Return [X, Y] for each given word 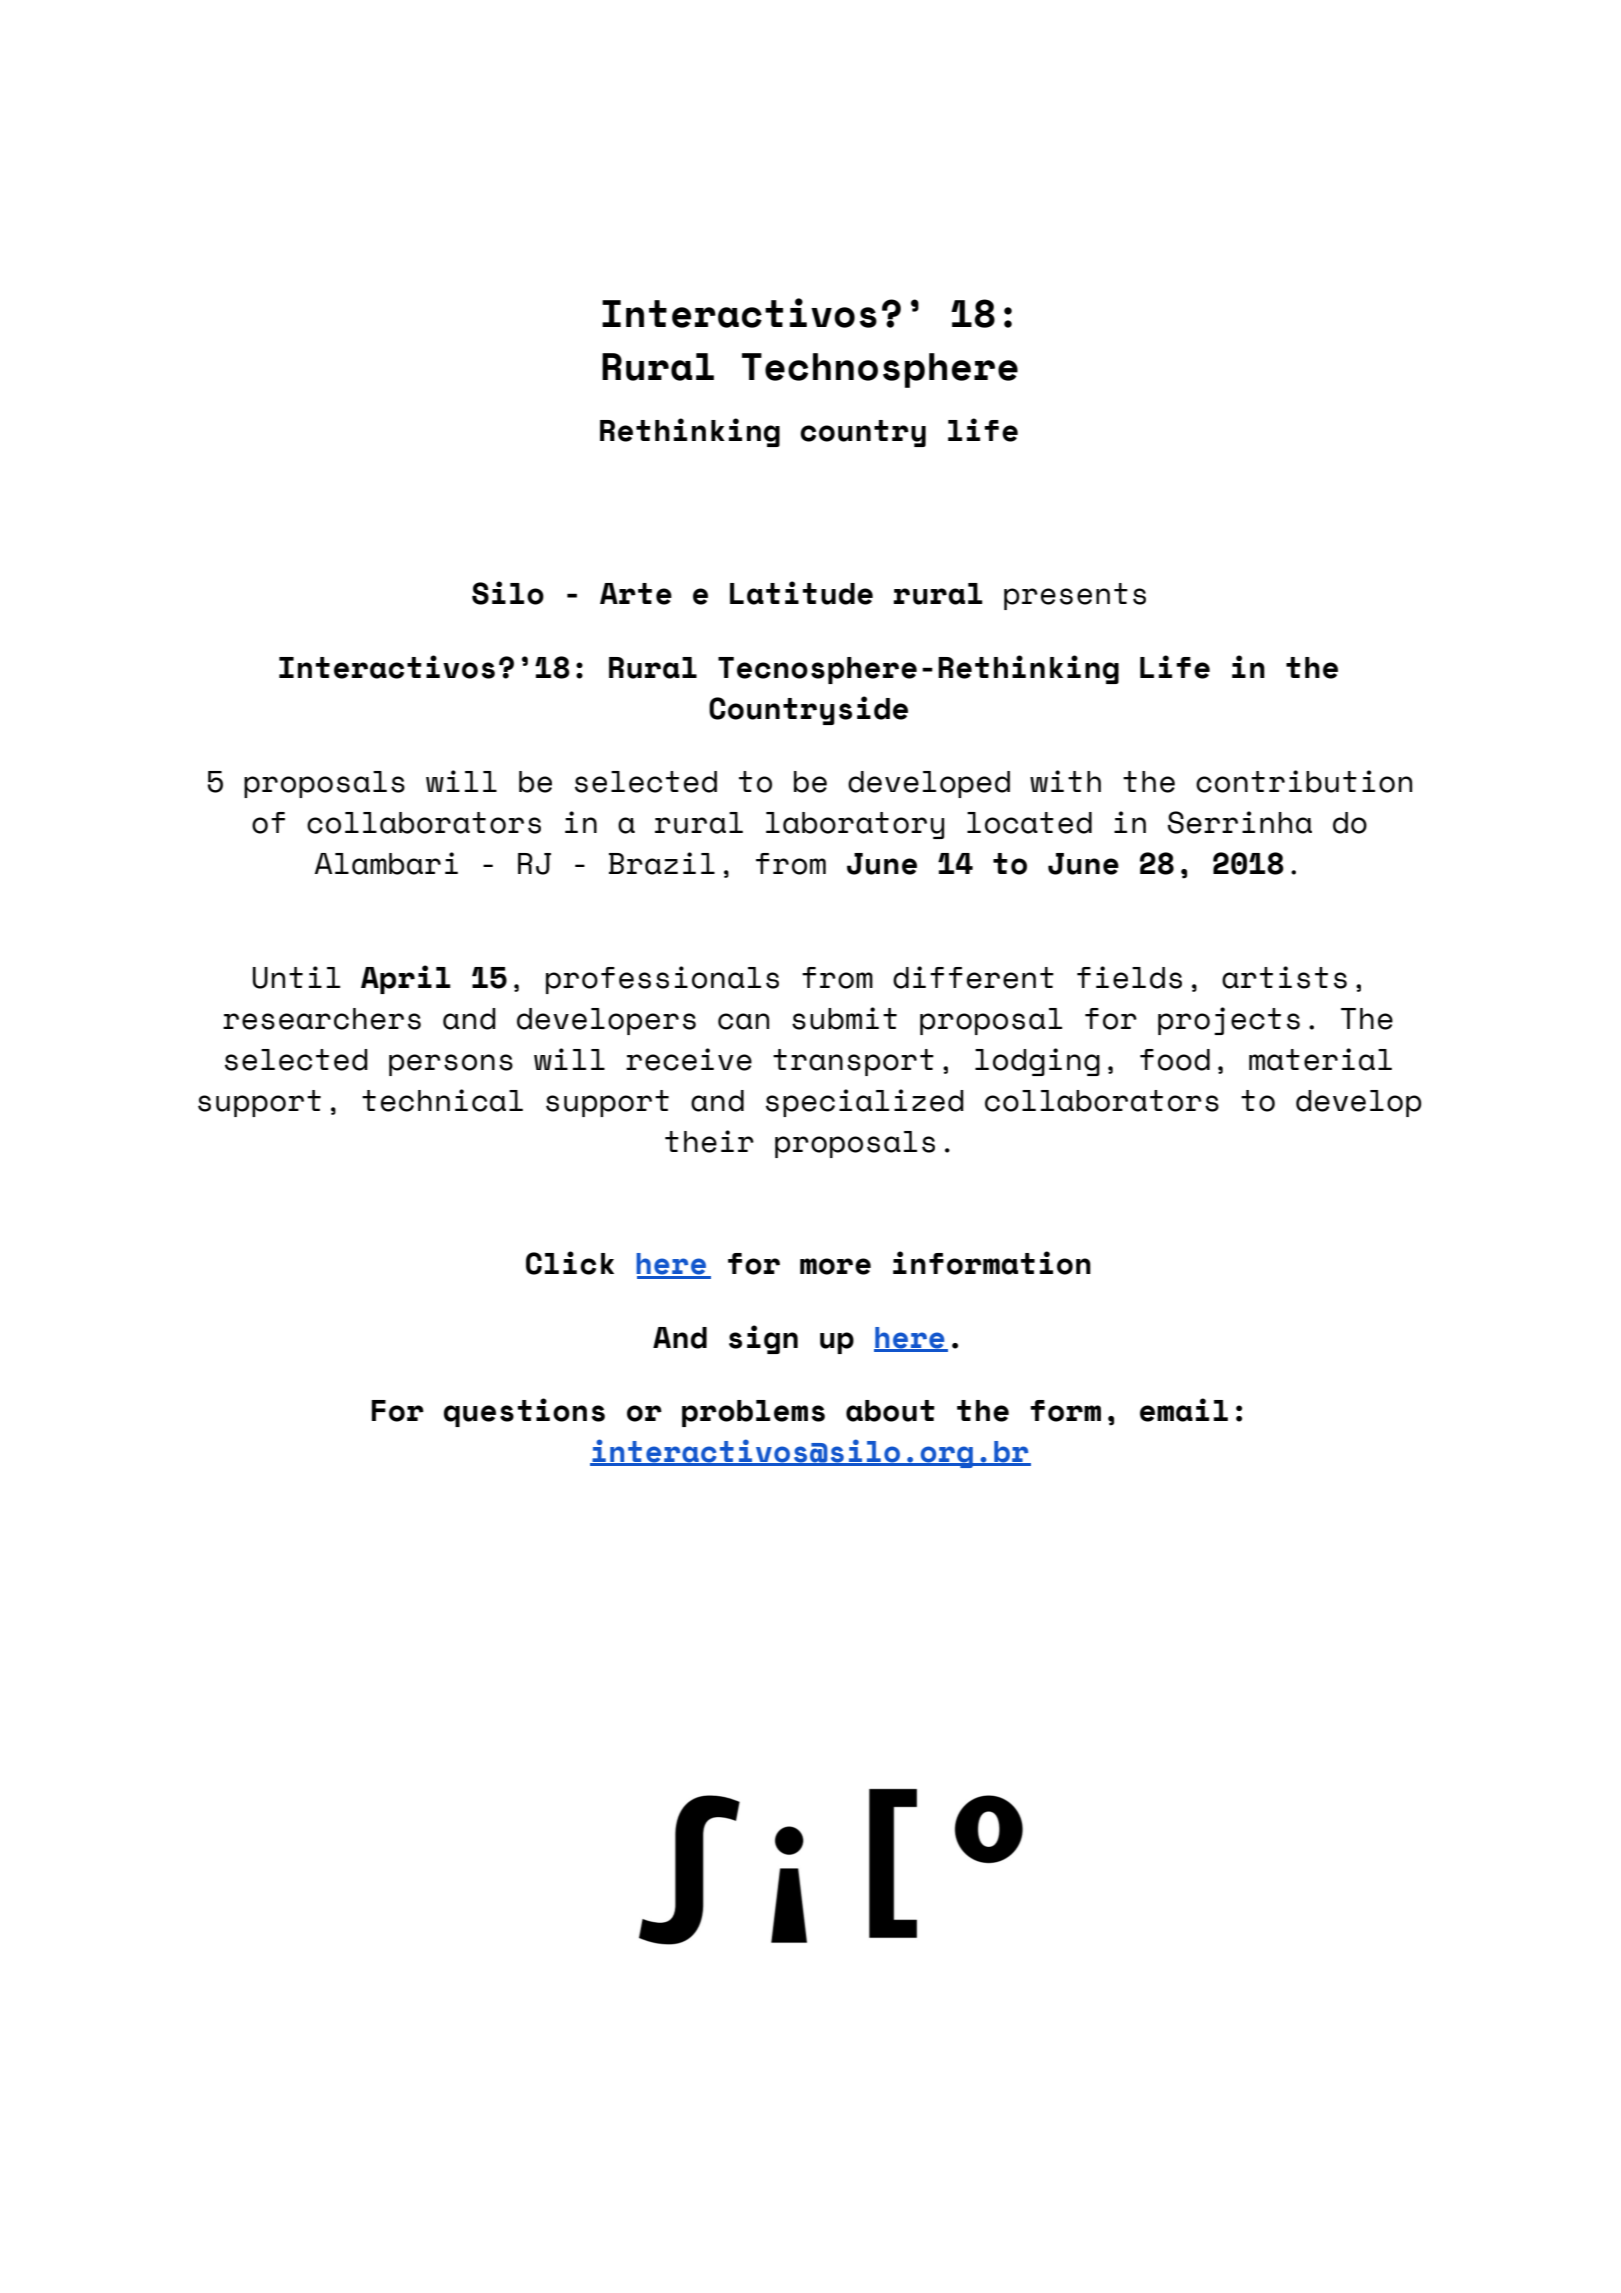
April [406, 979]
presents [1075, 596]
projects [1229, 1021]
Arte [636, 594]
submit [844, 1018]
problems [753, 1413]
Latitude [801, 593]
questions [524, 1412]
